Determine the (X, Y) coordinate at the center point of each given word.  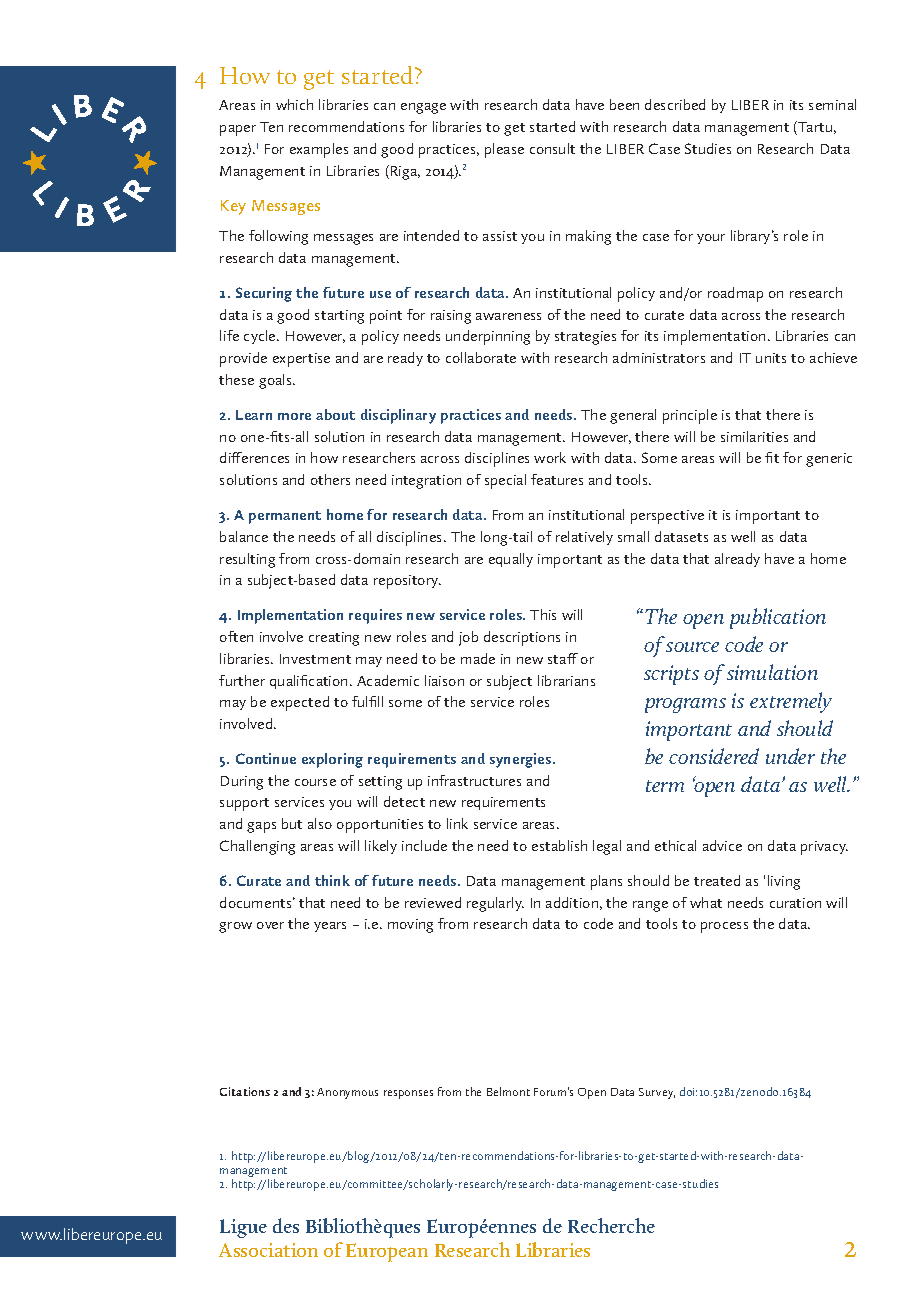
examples (319, 150)
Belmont (508, 1091)
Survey (657, 1093)
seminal (832, 104)
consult (552, 148)
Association (268, 1250)
